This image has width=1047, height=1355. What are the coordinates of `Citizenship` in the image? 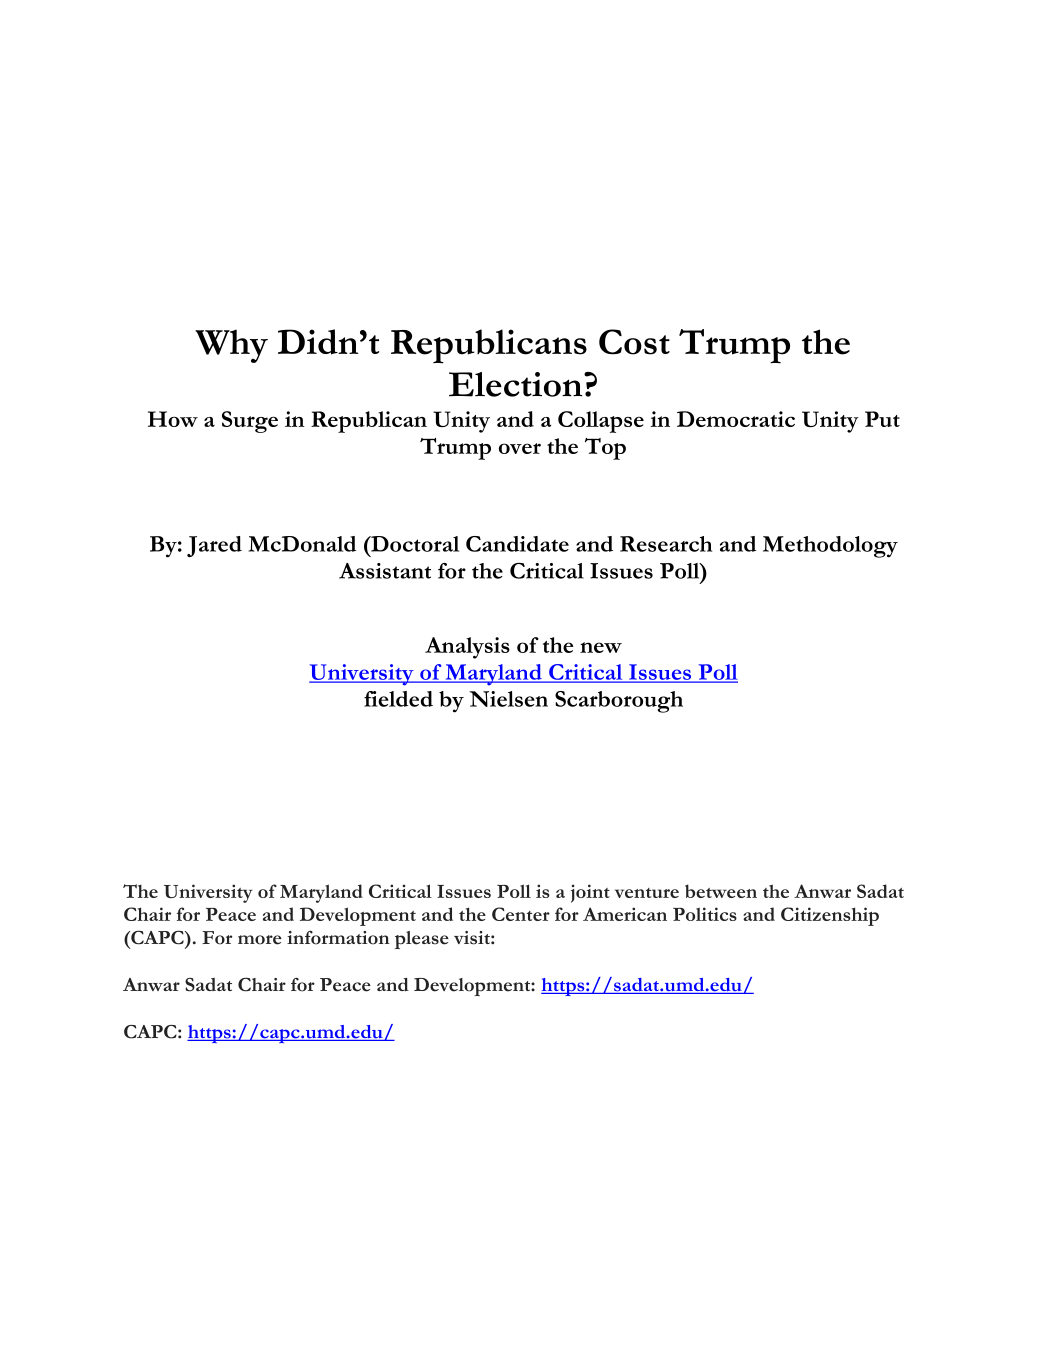 It's located at (830, 916).
